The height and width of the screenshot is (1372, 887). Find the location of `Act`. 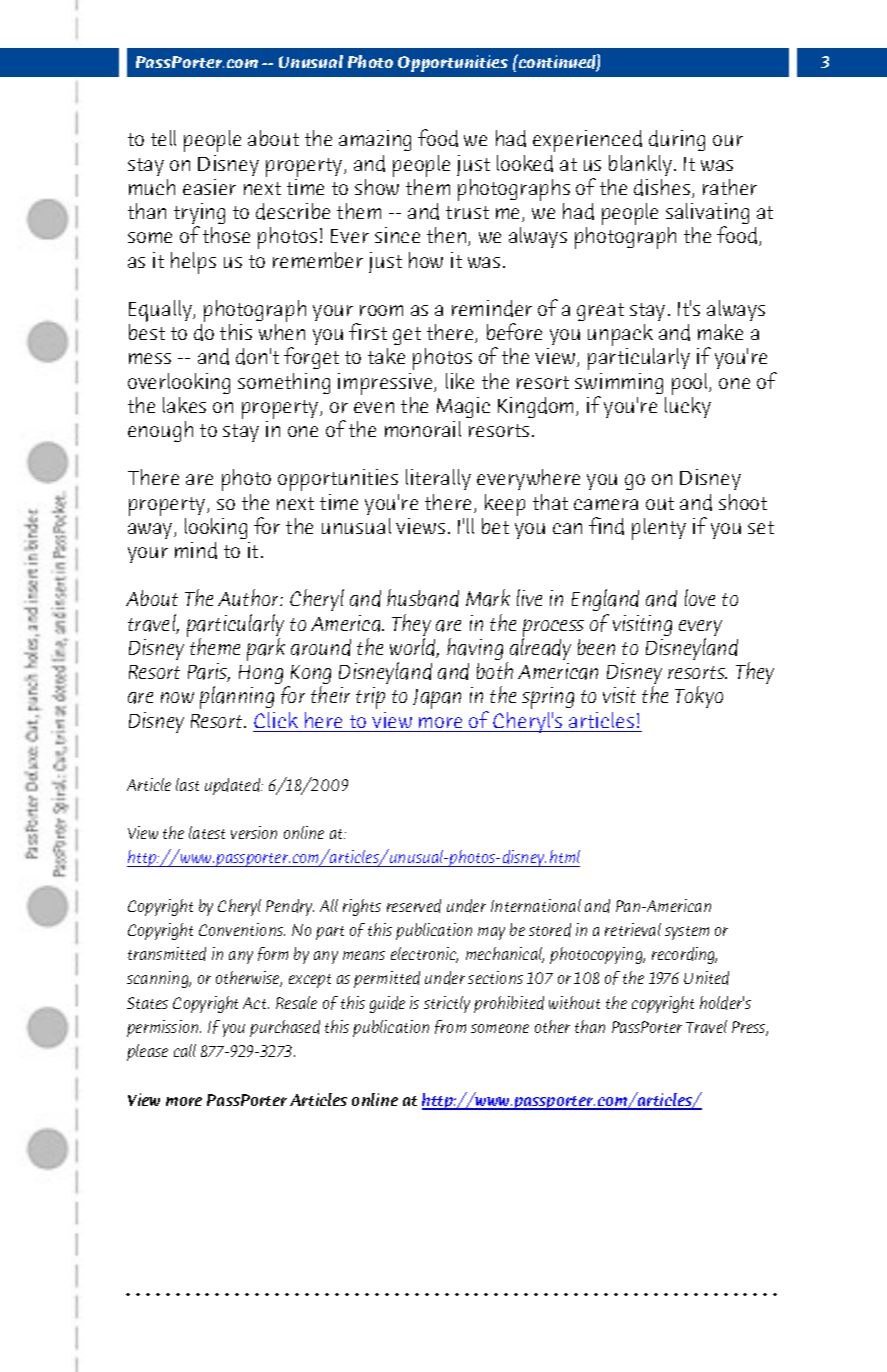

Act is located at coordinates (256, 1003).
